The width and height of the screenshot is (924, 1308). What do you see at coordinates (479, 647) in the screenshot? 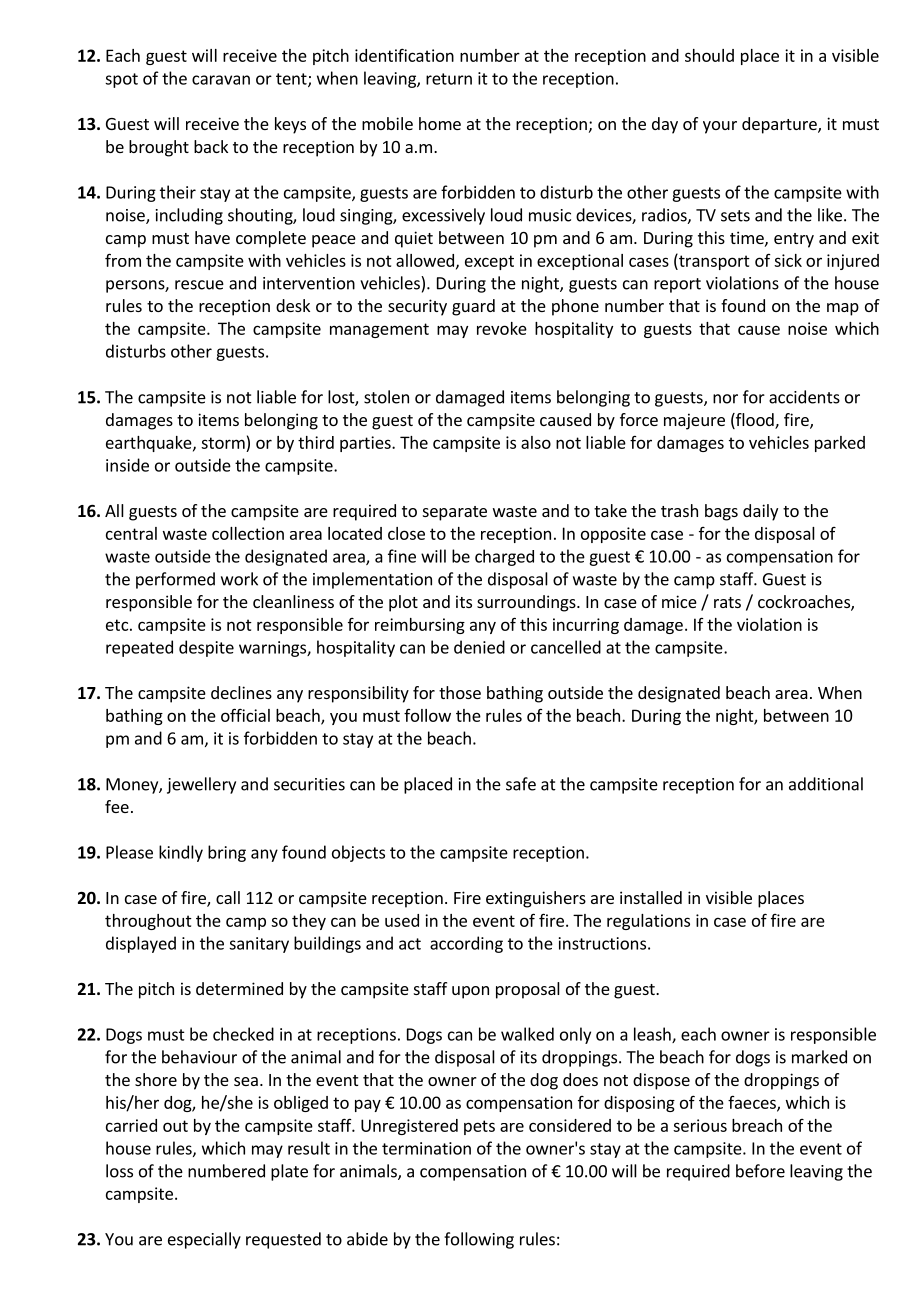
I see `denied` at bounding box center [479, 647].
